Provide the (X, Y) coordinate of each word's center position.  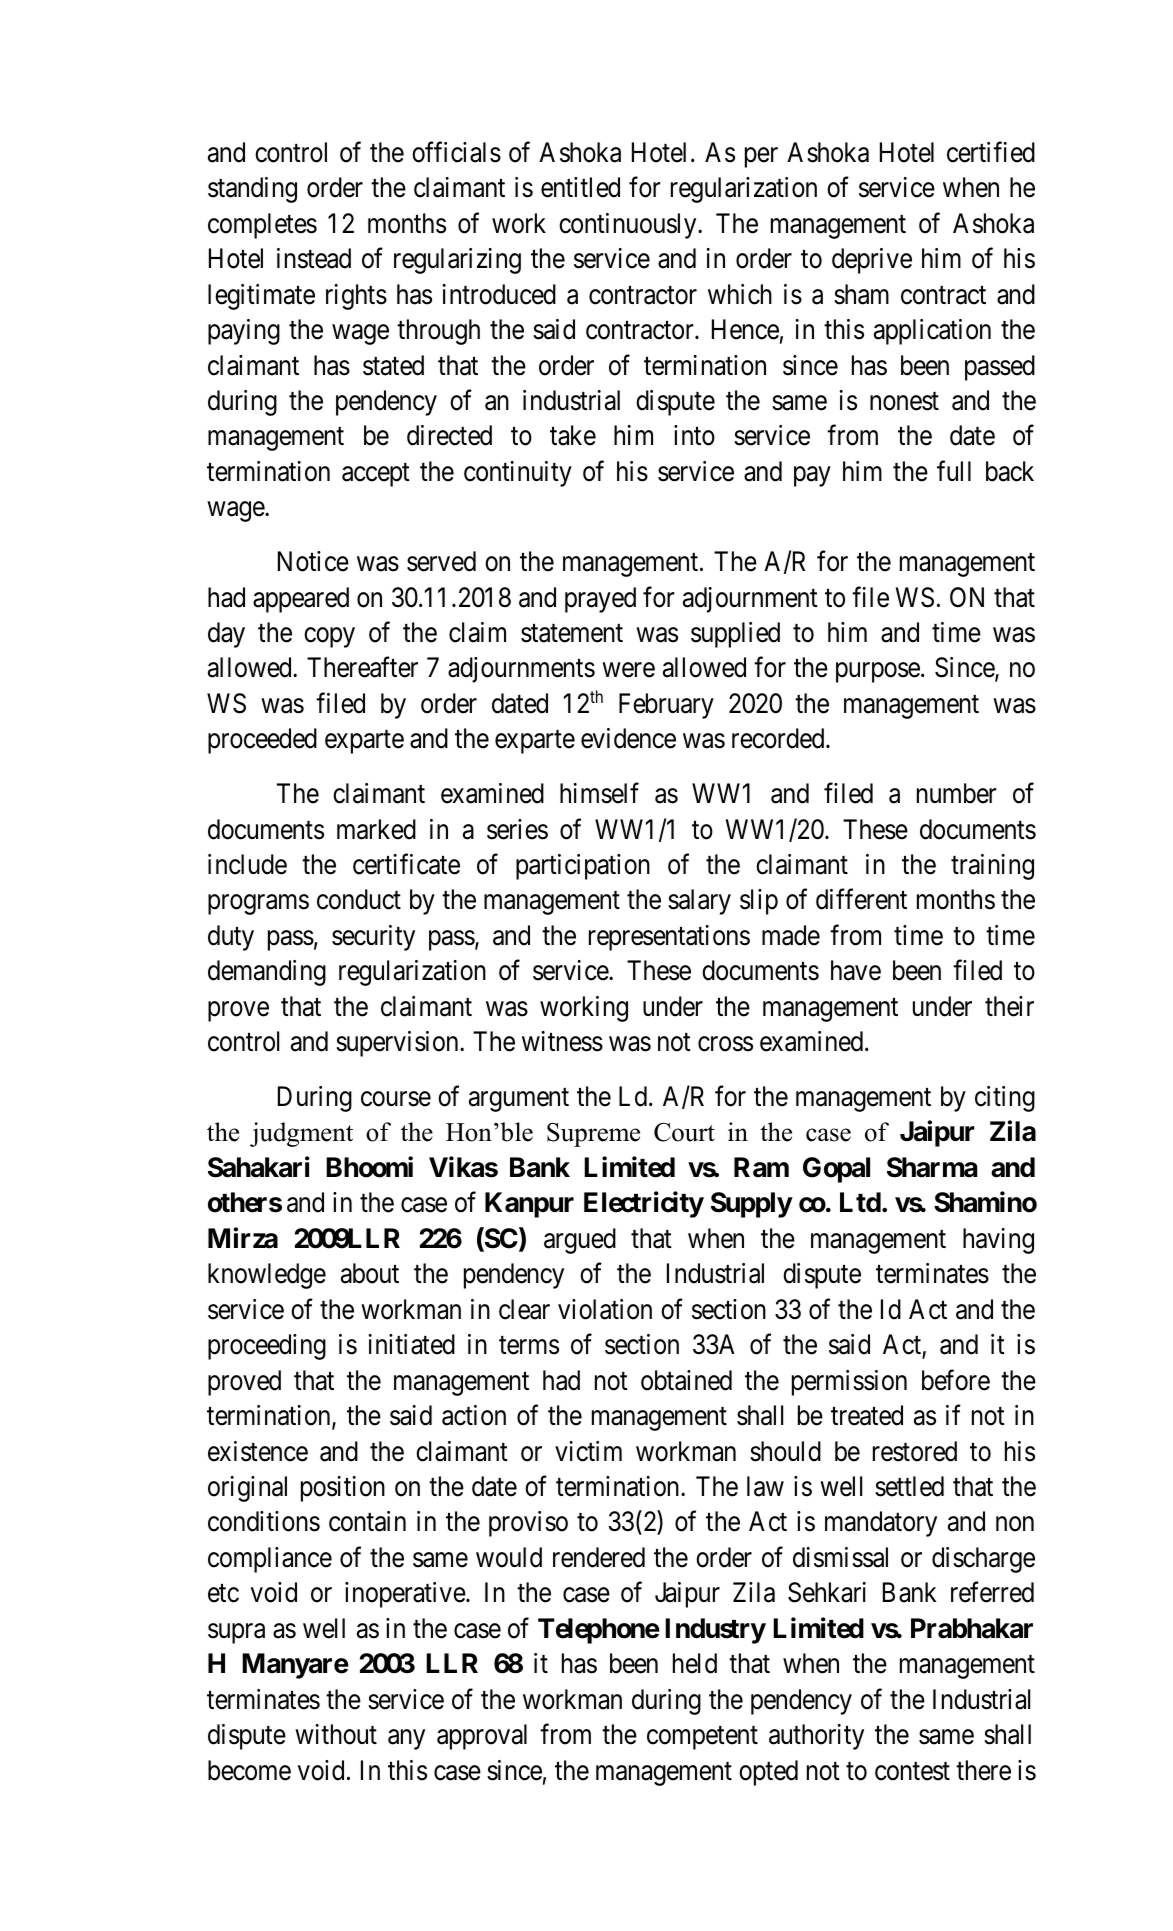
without (336, 1734)
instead (314, 258)
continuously (629, 226)
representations (669, 938)
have (856, 970)
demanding (267, 973)
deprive (872, 261)
